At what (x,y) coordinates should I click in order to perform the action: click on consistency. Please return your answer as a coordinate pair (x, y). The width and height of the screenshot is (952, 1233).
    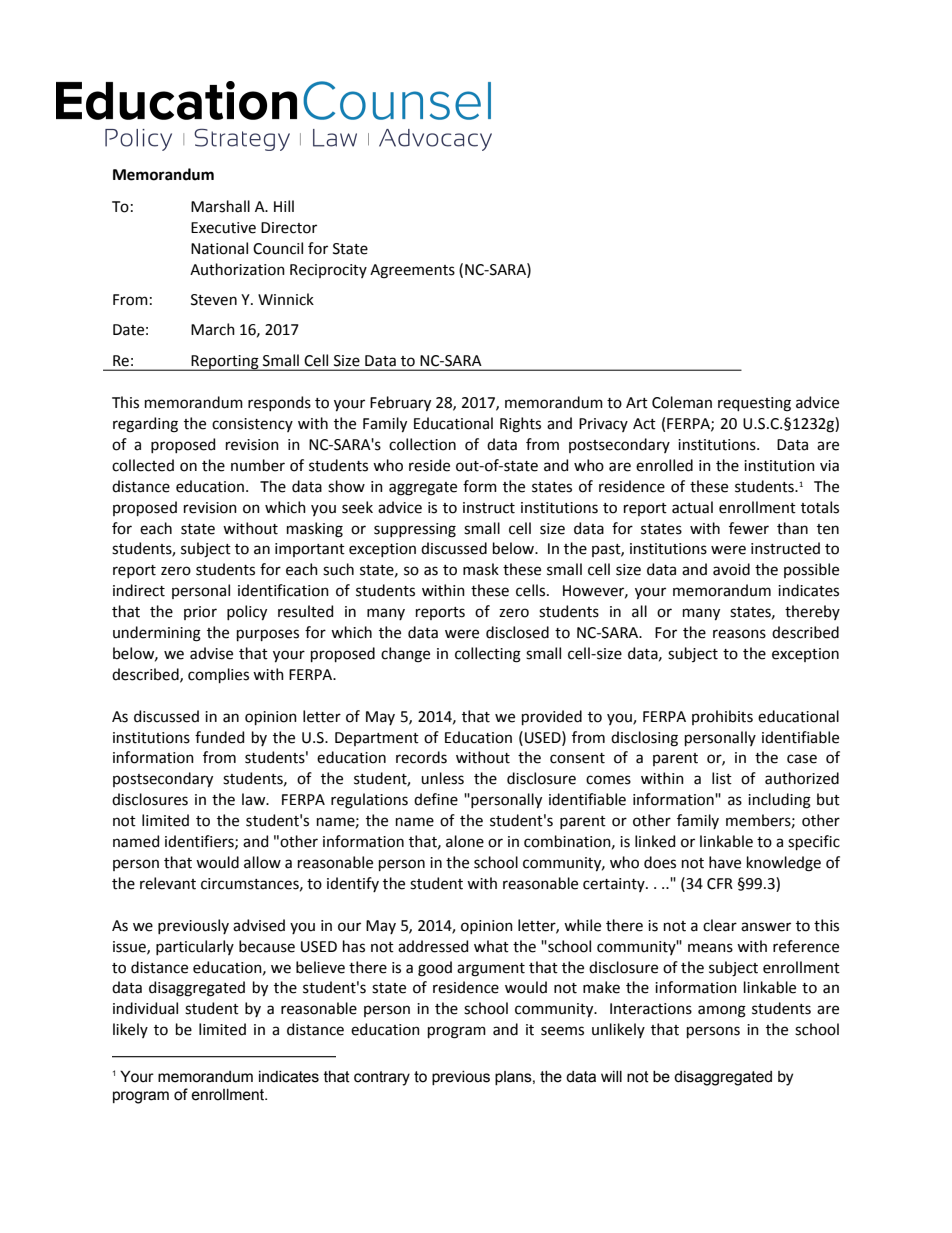
    Looking at the image, I should click on (252, 425).
